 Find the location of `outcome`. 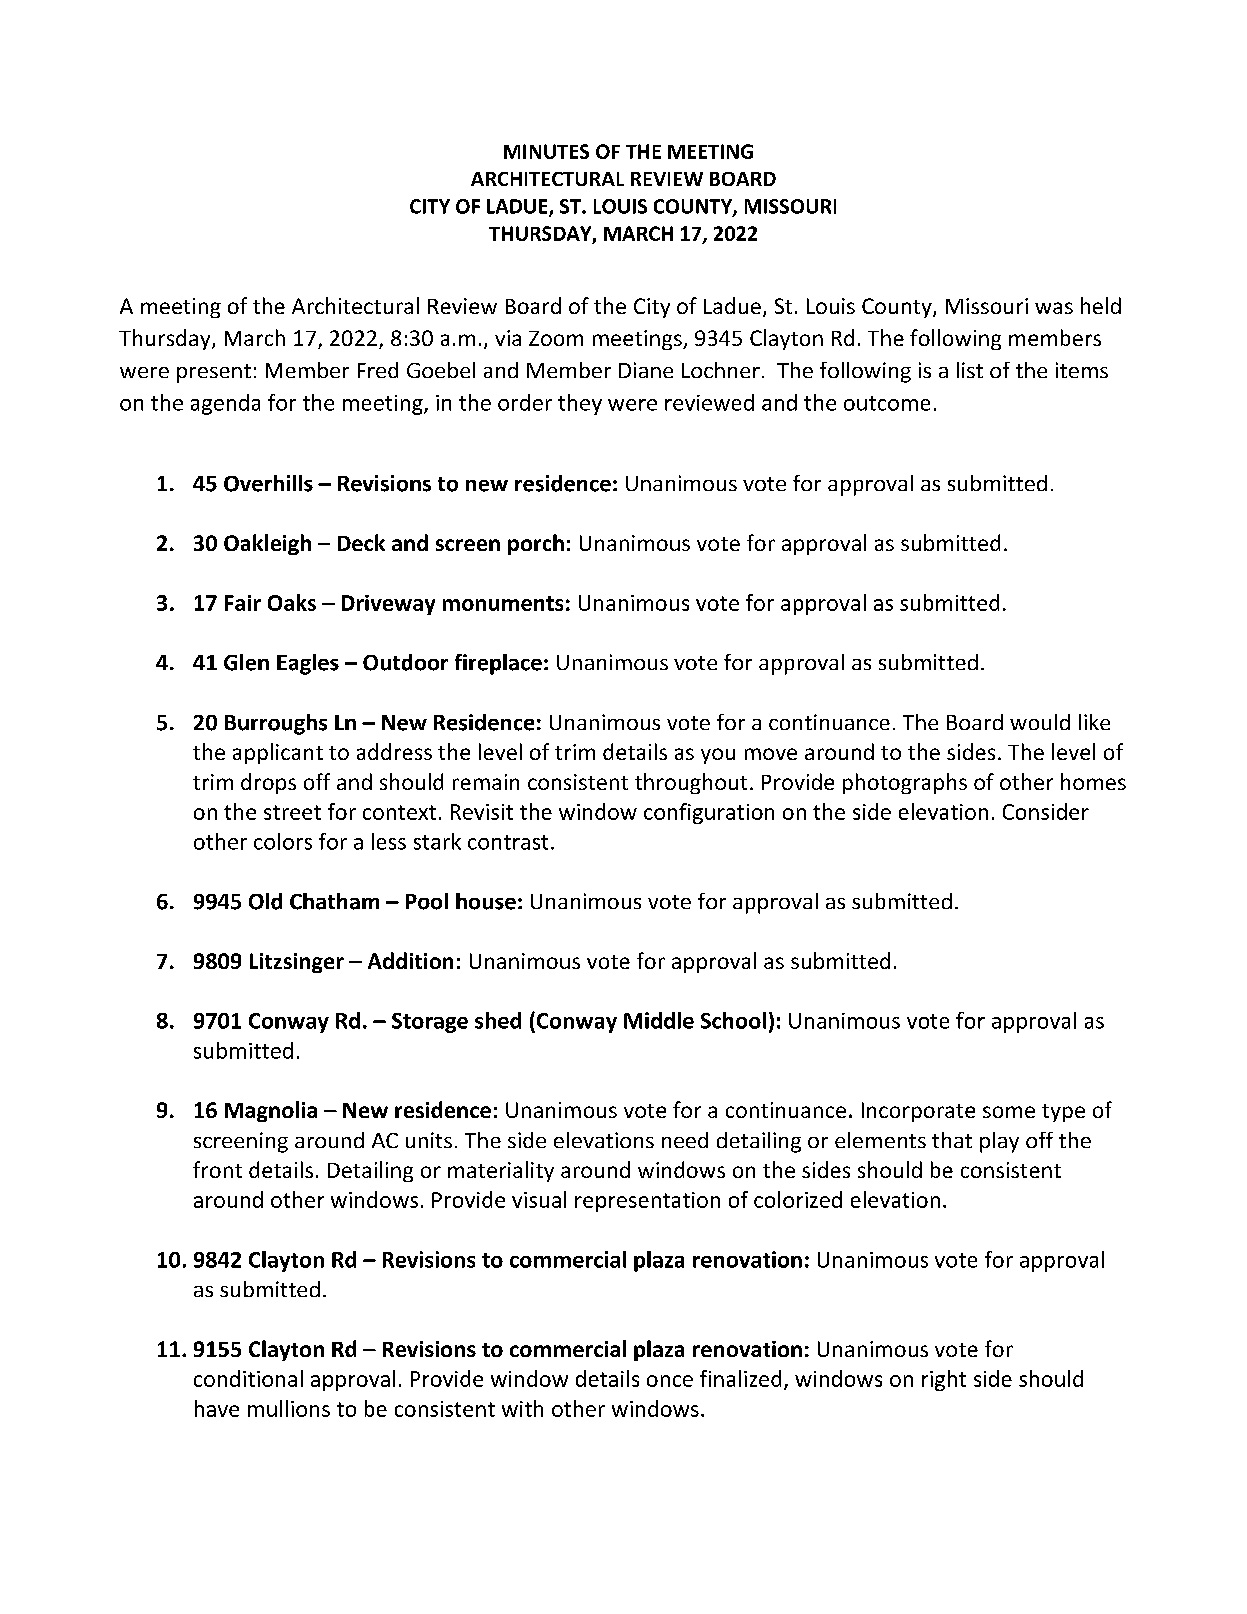

outcome is located at coordinates (887, 403).
